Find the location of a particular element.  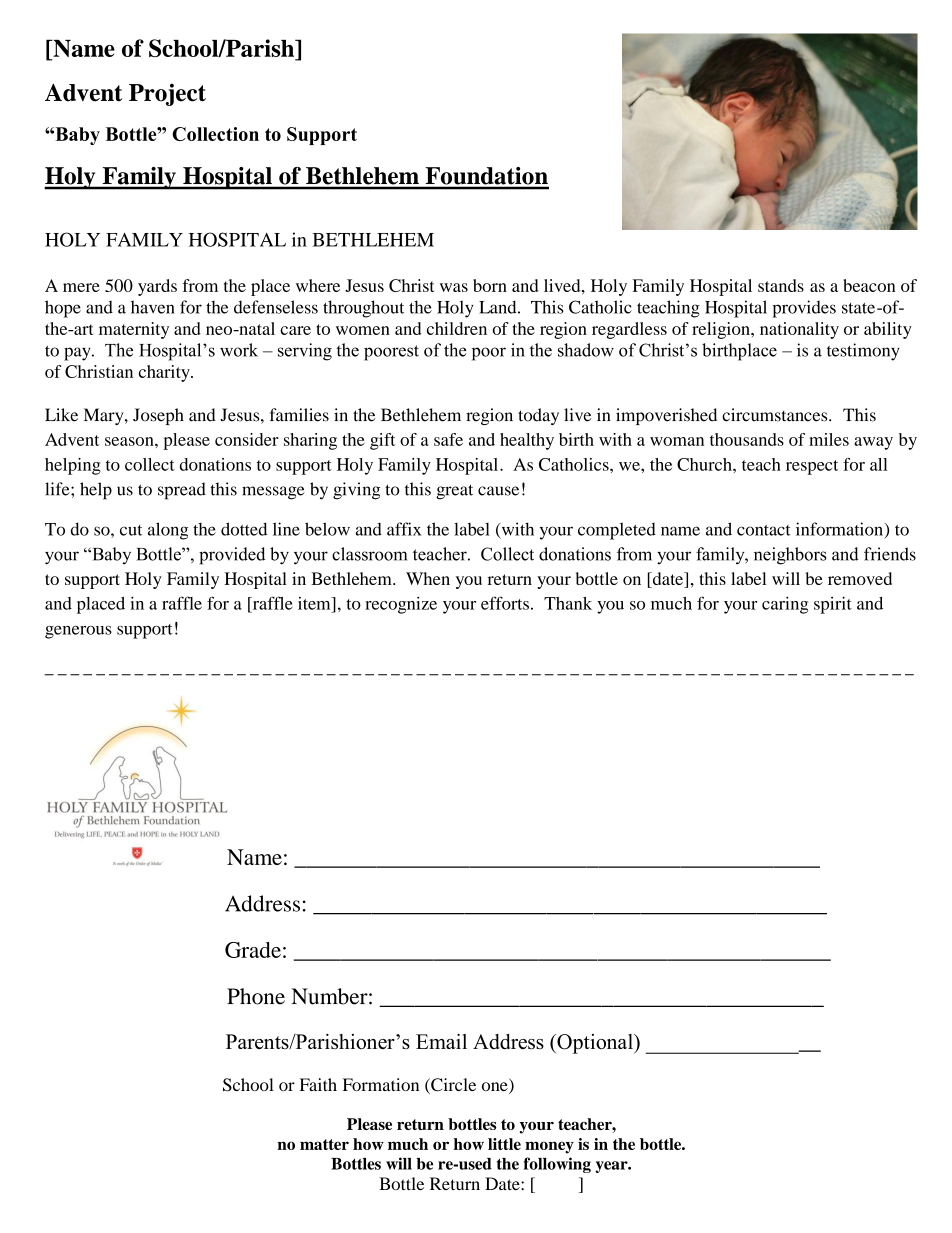

safe is located at coordinates (448, 439).
